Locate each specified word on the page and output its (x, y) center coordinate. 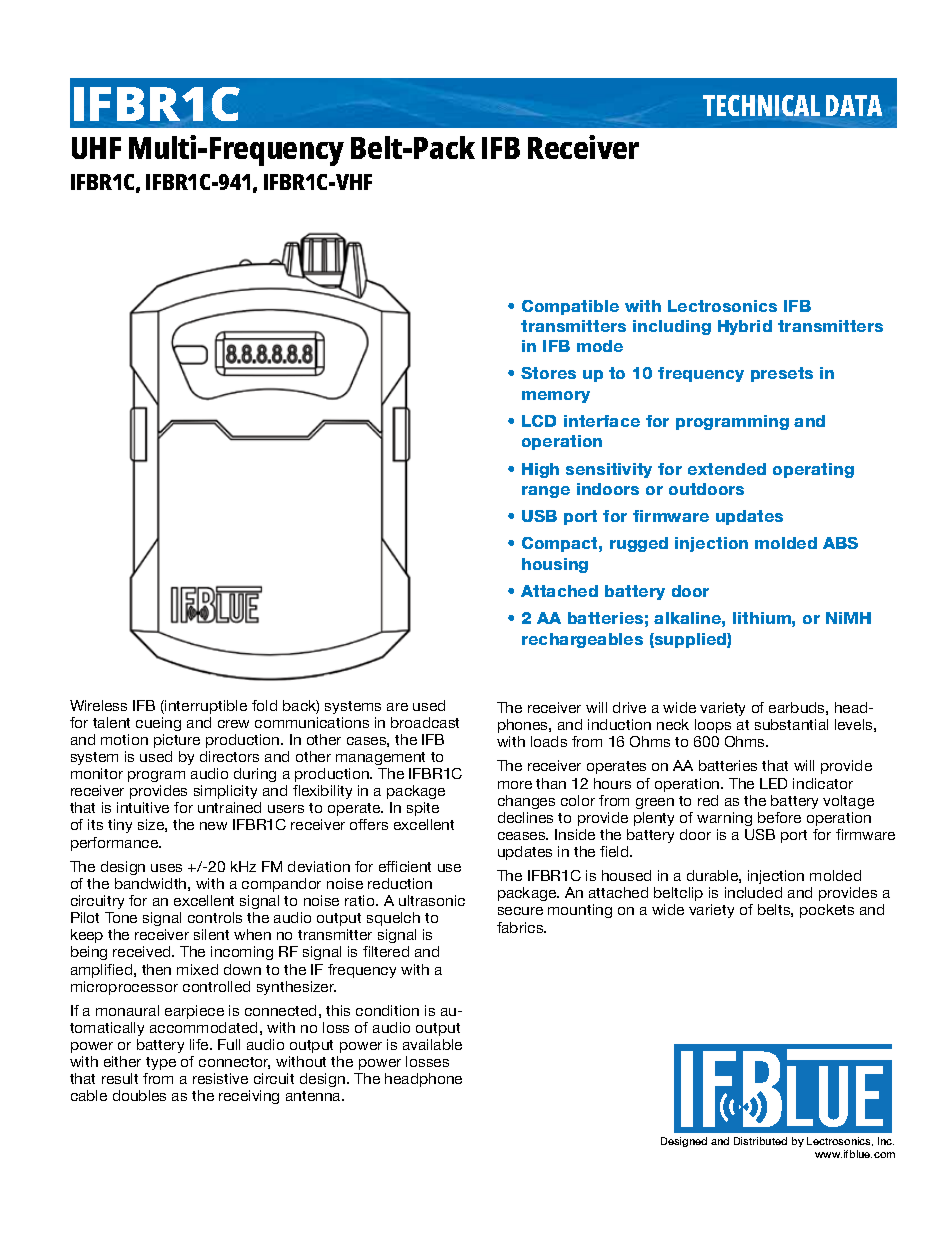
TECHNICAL (761, 105)
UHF (96, 148)
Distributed (760, 1141)
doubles (139, 1095)
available (432, 1044)
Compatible (570, 307)
